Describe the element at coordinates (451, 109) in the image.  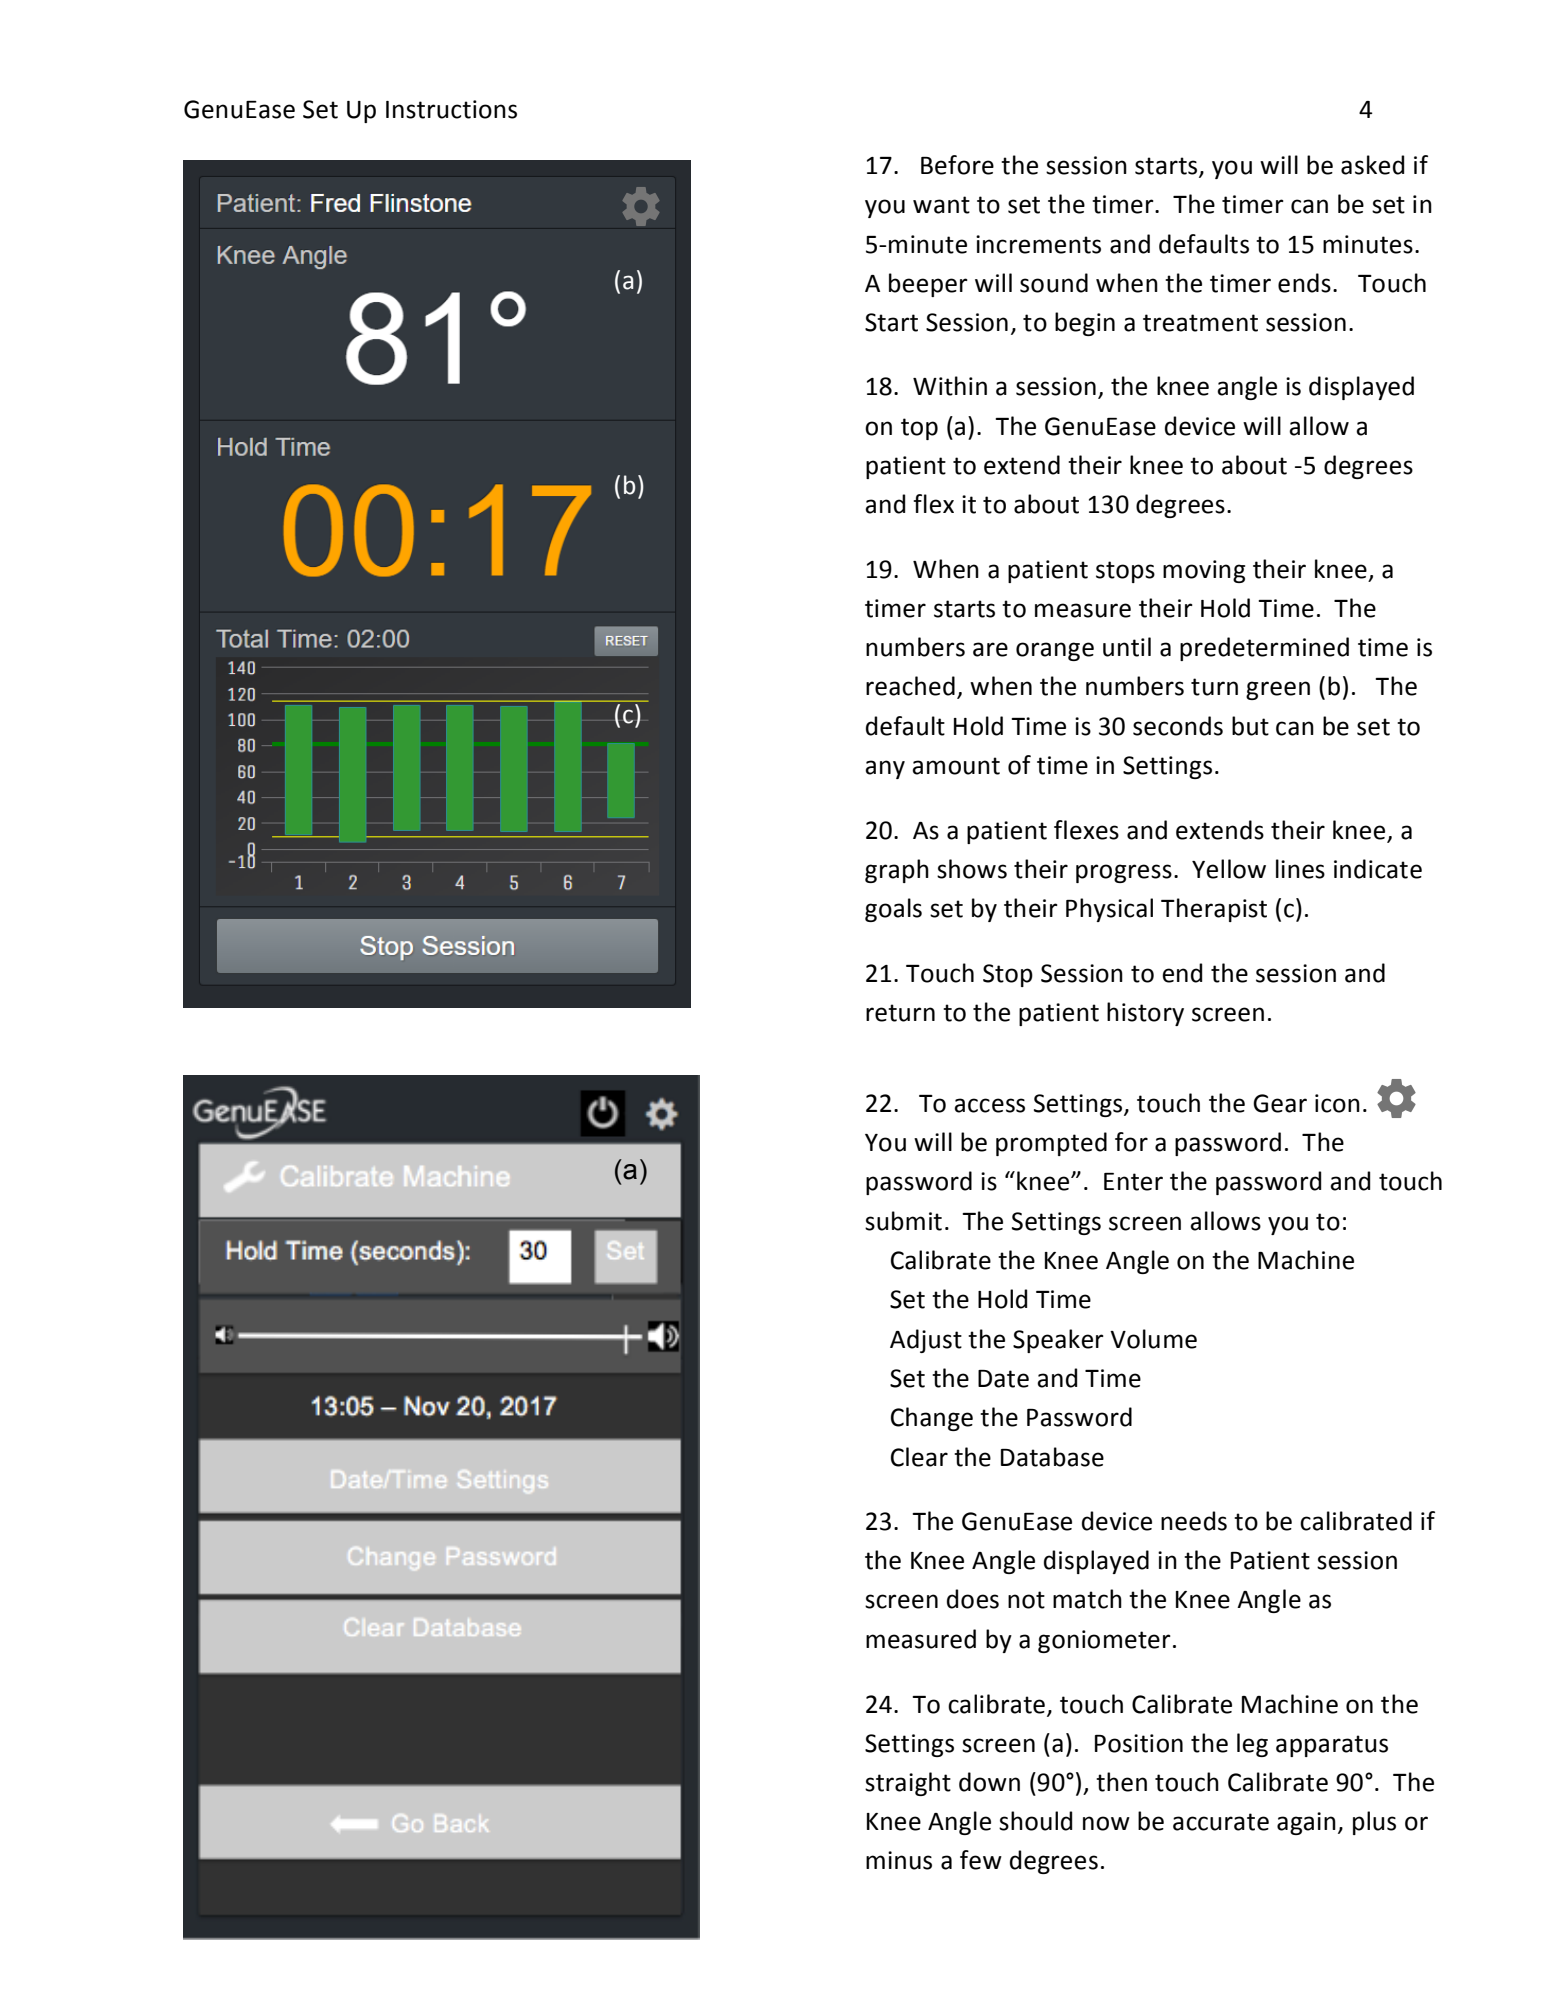
I see `Instructions` at that location.
